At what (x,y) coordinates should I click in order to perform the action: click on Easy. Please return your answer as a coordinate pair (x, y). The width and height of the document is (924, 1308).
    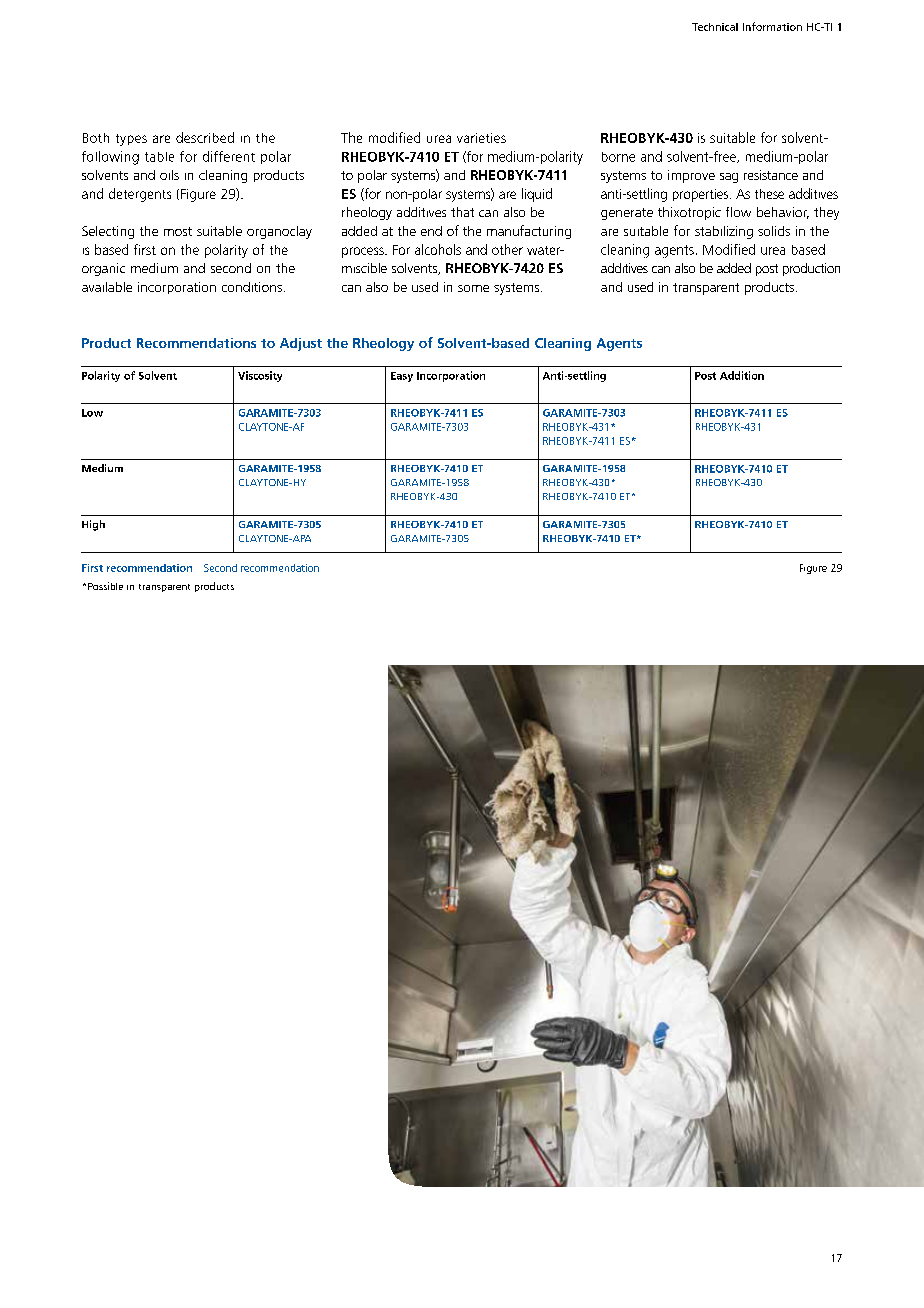
    Looking at the image, I should click on (402, 377).
